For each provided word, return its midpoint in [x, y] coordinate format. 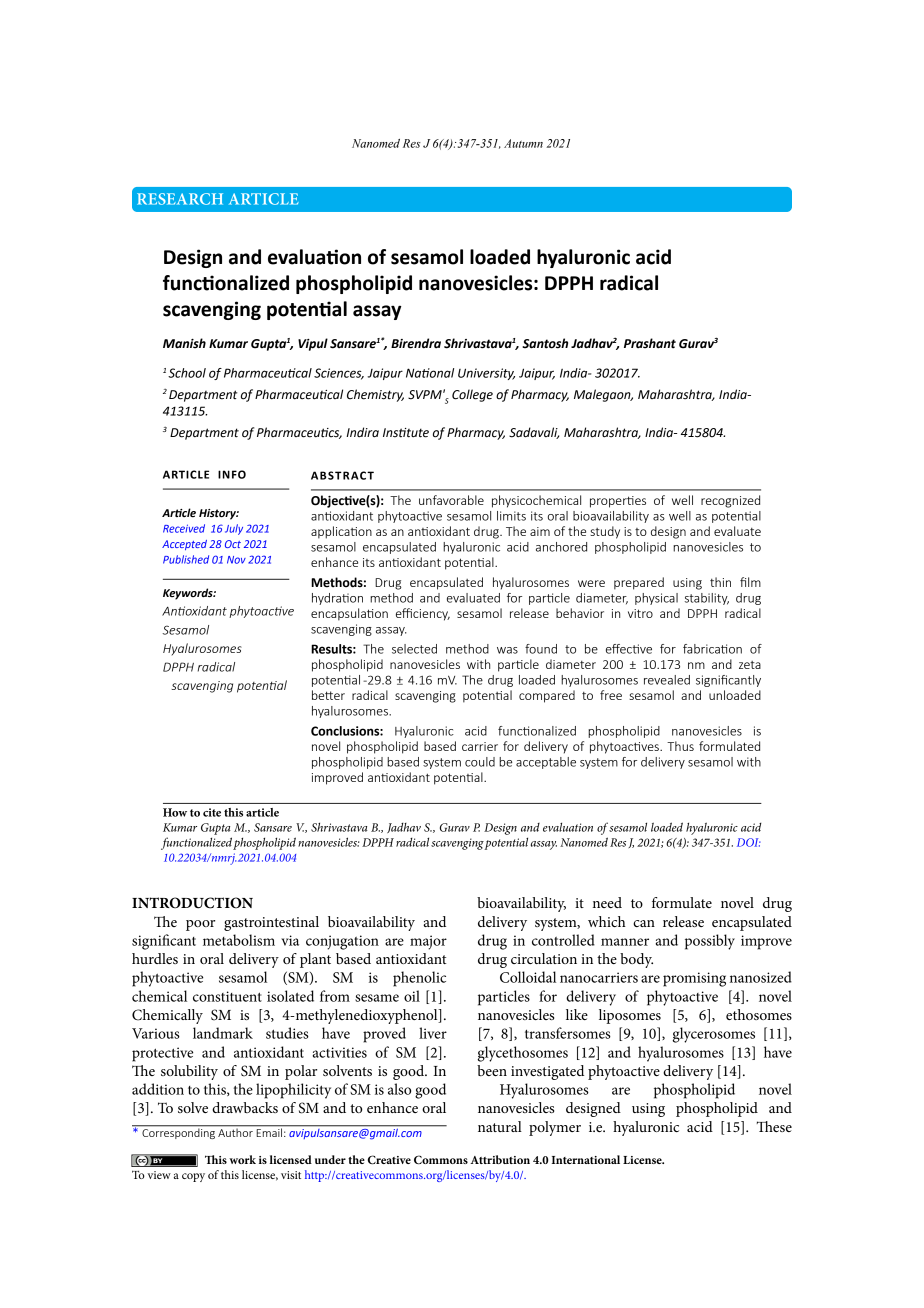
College [472, 395]
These [774, 1126]
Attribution [500, 1159]
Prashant [650, 343]
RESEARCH [180, 199]
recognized [730, 501]
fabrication [712, 649]
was [507, 650]
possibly [710, 942]
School [187, 373]
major [428, 942]
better [328, 695]
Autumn [523, 143]
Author [235, 1131]
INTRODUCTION [192, 903]
